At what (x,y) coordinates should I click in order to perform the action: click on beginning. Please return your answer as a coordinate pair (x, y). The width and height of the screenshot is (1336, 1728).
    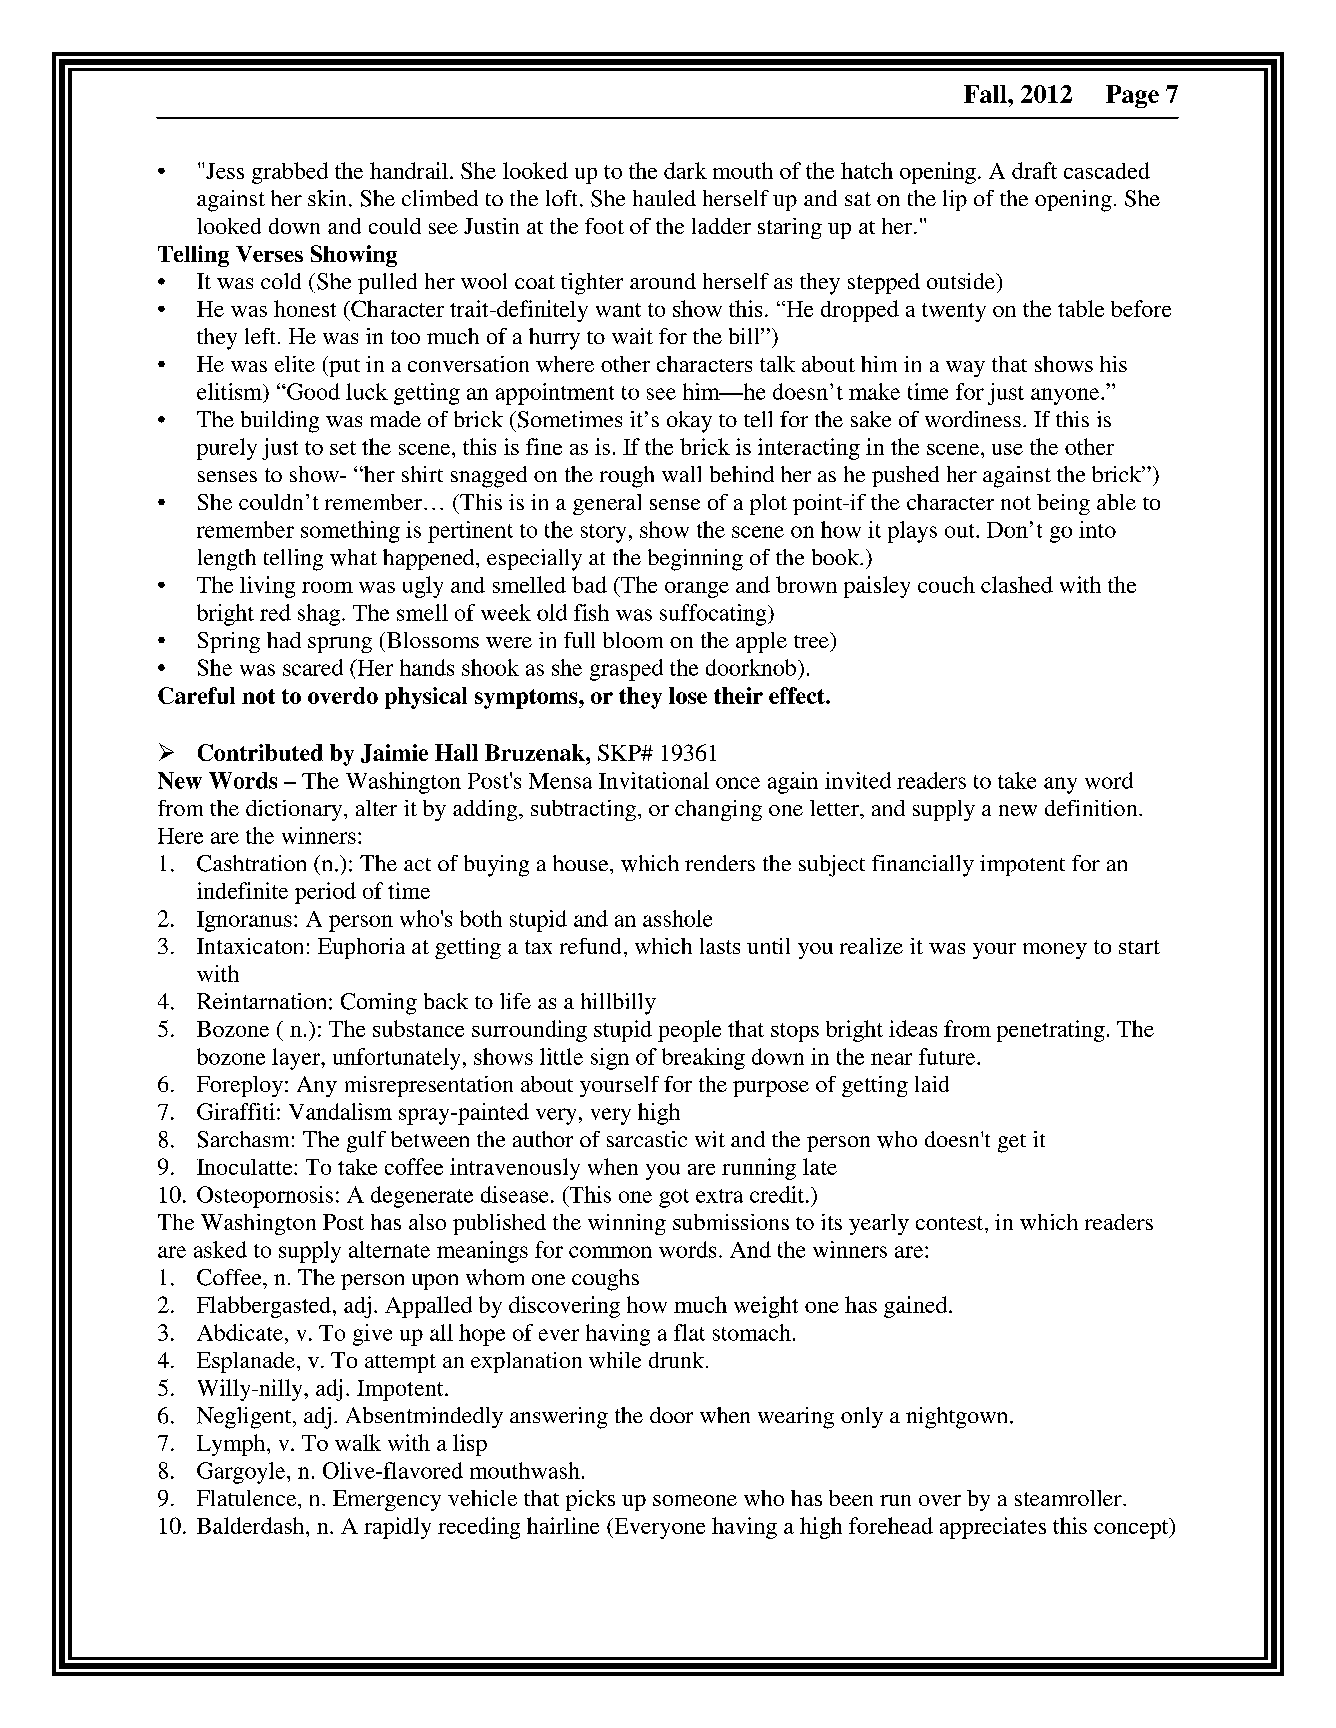
    Looking at the image, I should click on (695, 560).
